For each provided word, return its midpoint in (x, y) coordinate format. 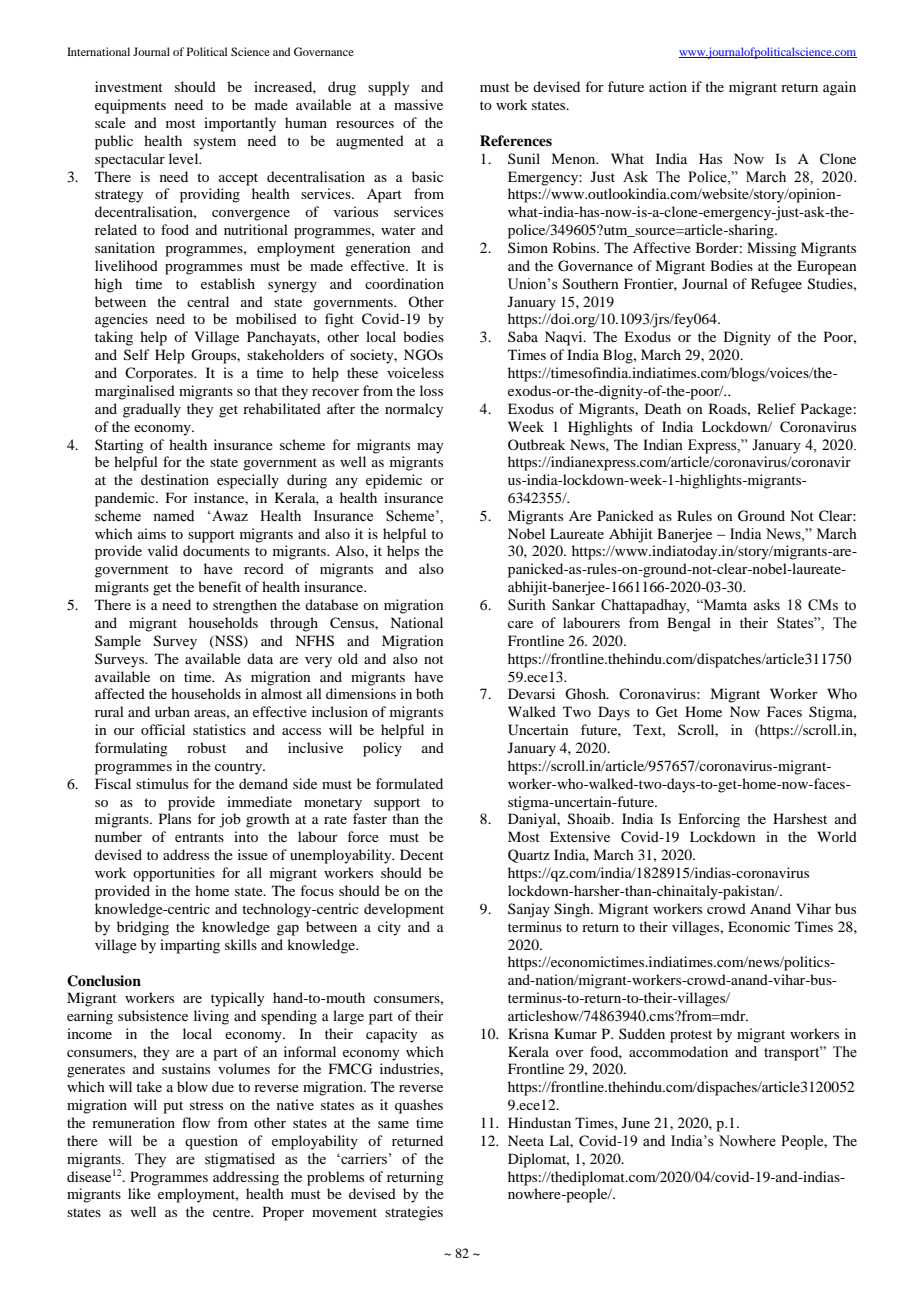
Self (137, 355)
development (404, 910)
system (215, 143)
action (668, 86)
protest (691, 1036)
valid (163, 550)
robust (206, 747)
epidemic (394, 481)
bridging (143, 928)
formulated (409, 783)
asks (766, 605)
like (139, 1193)
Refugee (776, 285)
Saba (523, 336)
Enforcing (709, 820)
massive (418, 104)
